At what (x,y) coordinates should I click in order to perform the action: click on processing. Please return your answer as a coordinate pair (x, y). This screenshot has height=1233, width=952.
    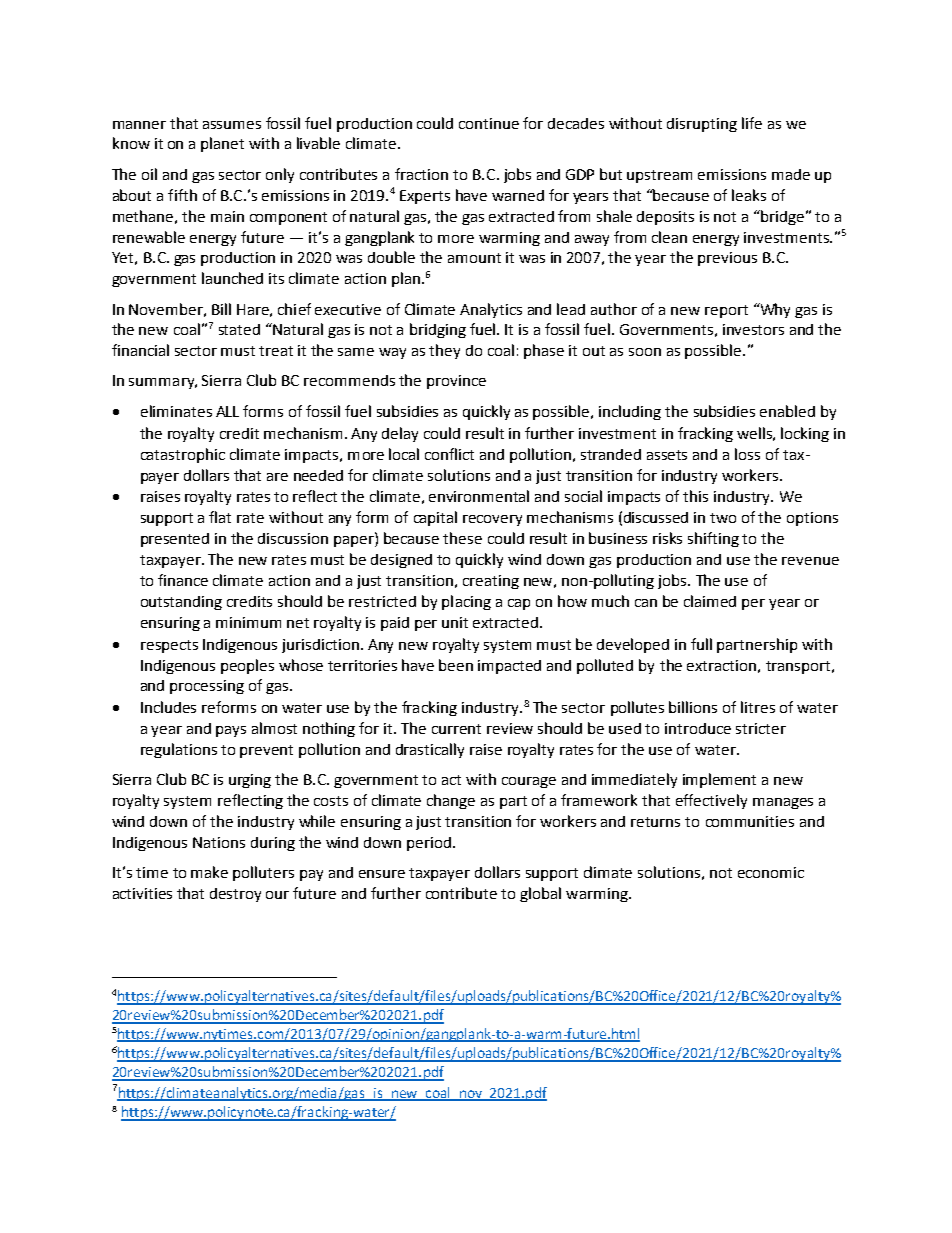
    Looking at the image, I should click on (207, 687).
